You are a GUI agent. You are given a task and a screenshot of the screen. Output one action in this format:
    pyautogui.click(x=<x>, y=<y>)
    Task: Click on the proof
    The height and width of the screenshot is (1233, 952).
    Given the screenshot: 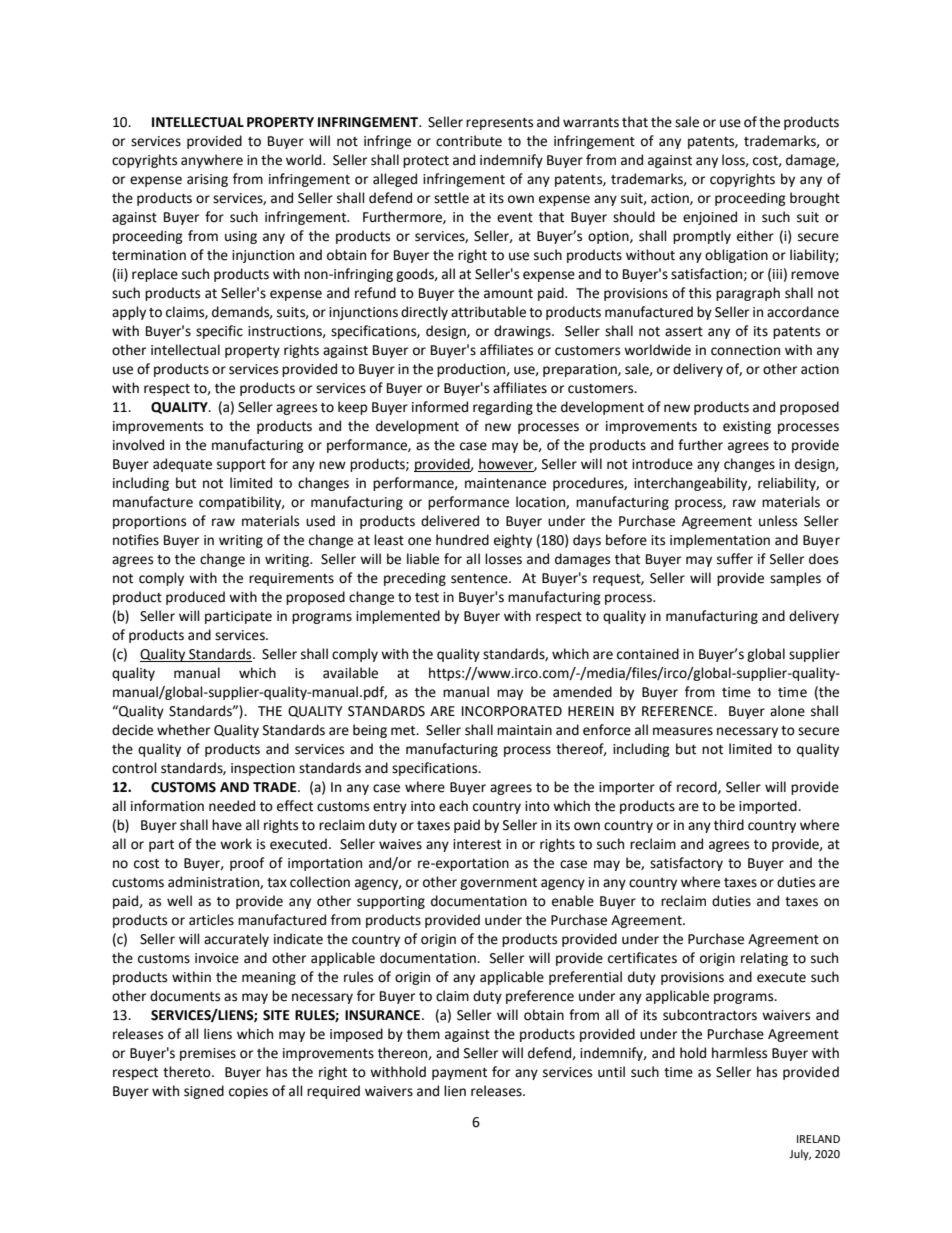 What is the action you would take?
    pyautogui.click(x=247, y=864)
